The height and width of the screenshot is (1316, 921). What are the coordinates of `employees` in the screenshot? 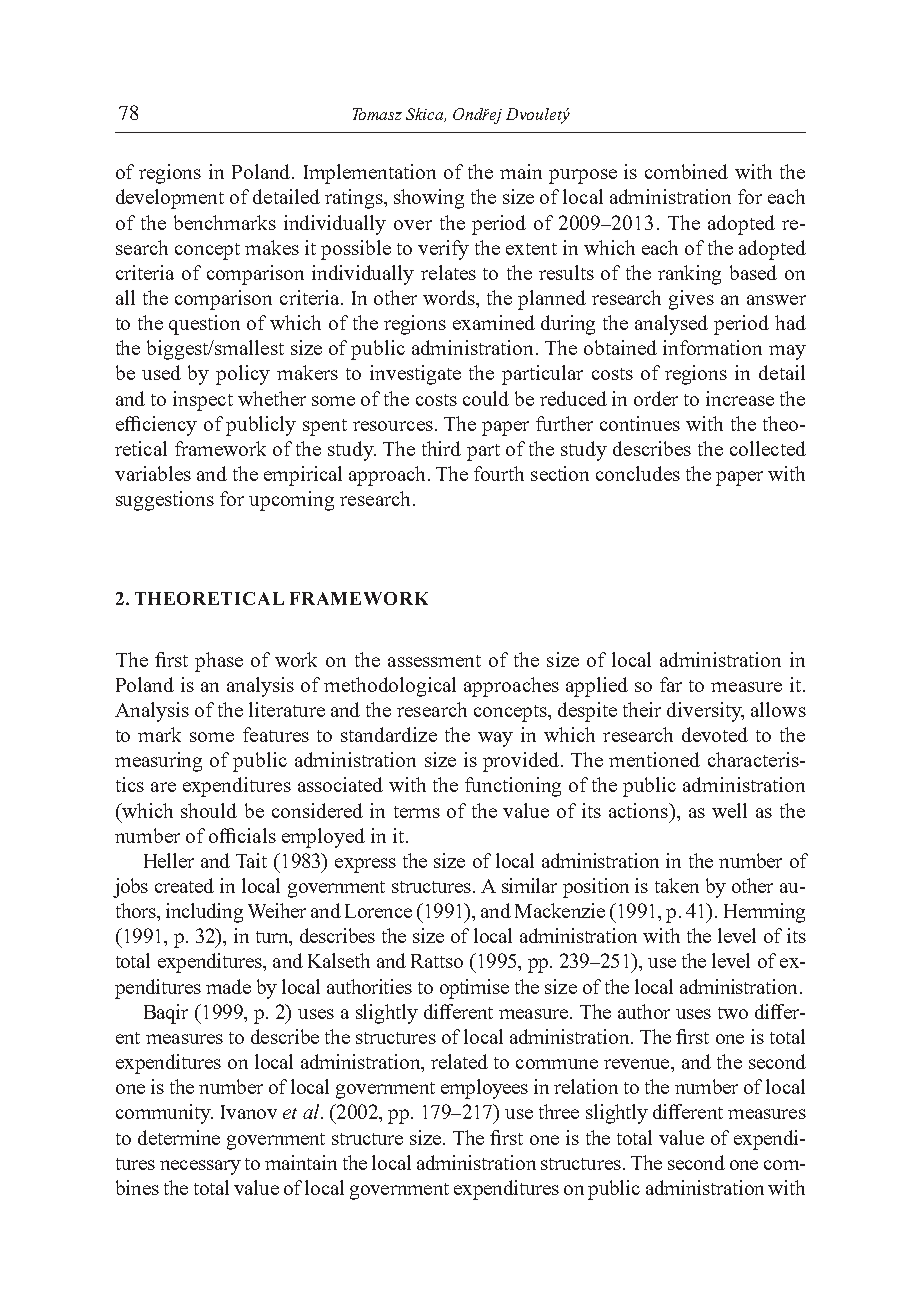 It's located at (484, 1089).
